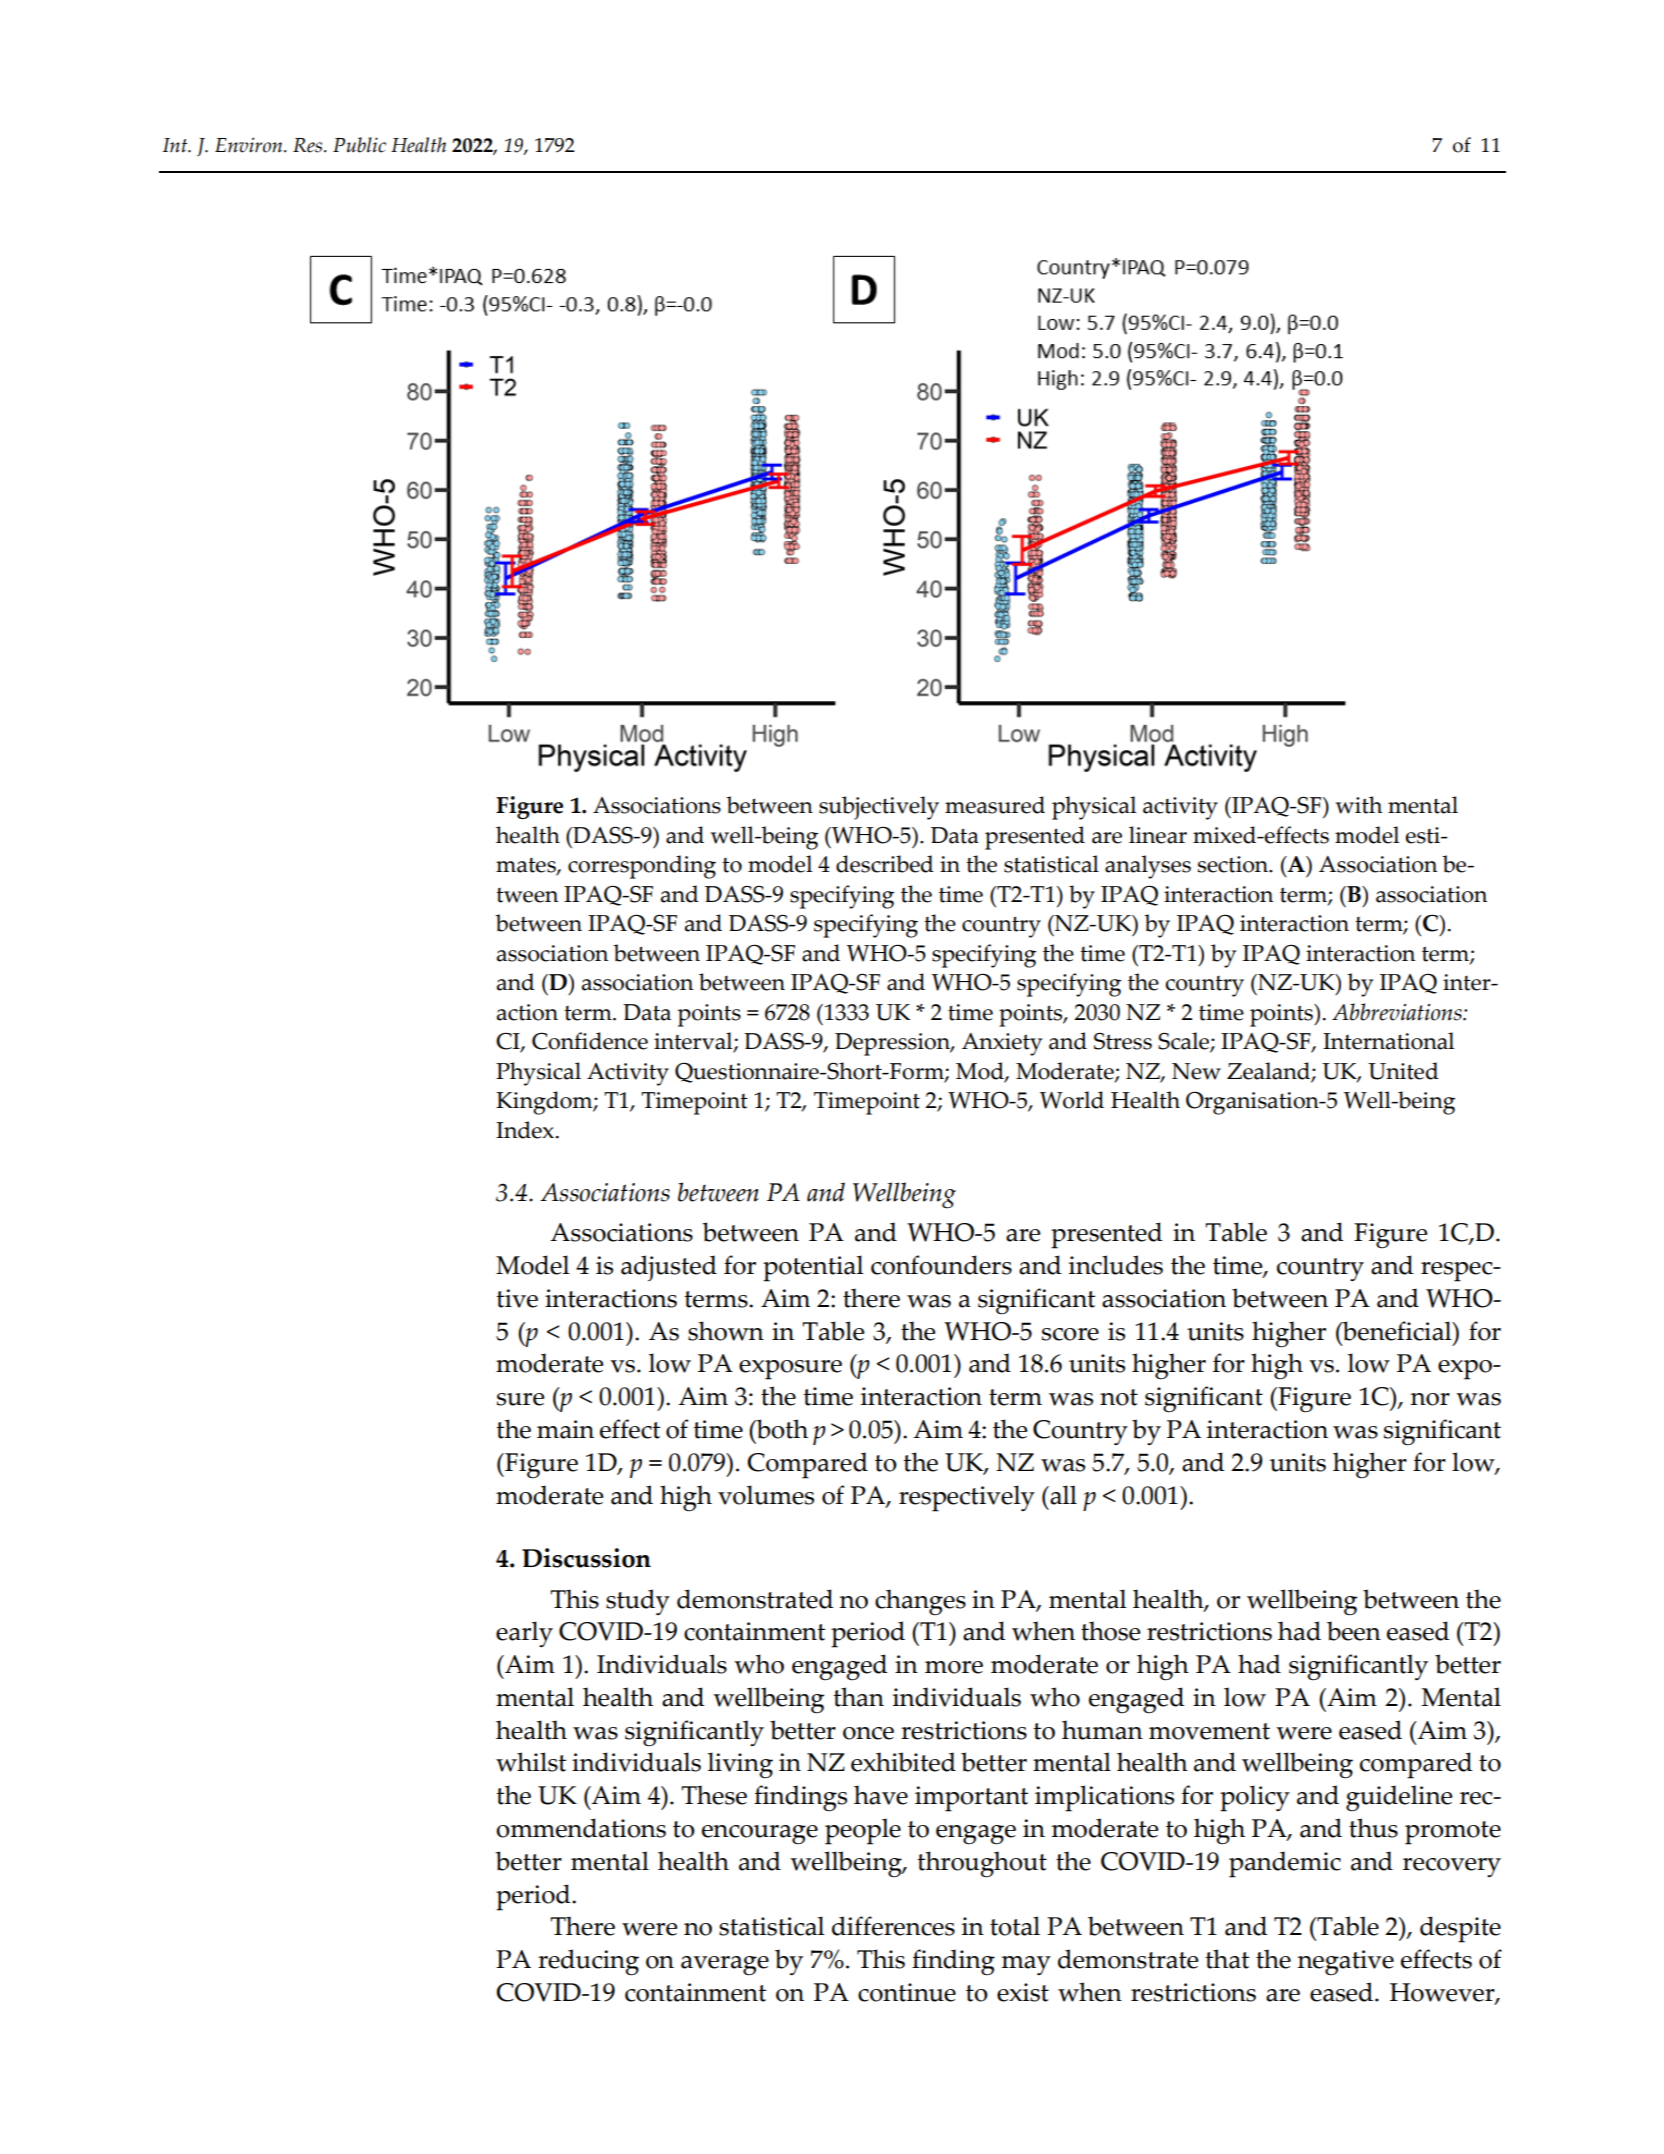 This image has width=1664, height=2154. I want to click on Anxiety, so click(1002, 1044).
